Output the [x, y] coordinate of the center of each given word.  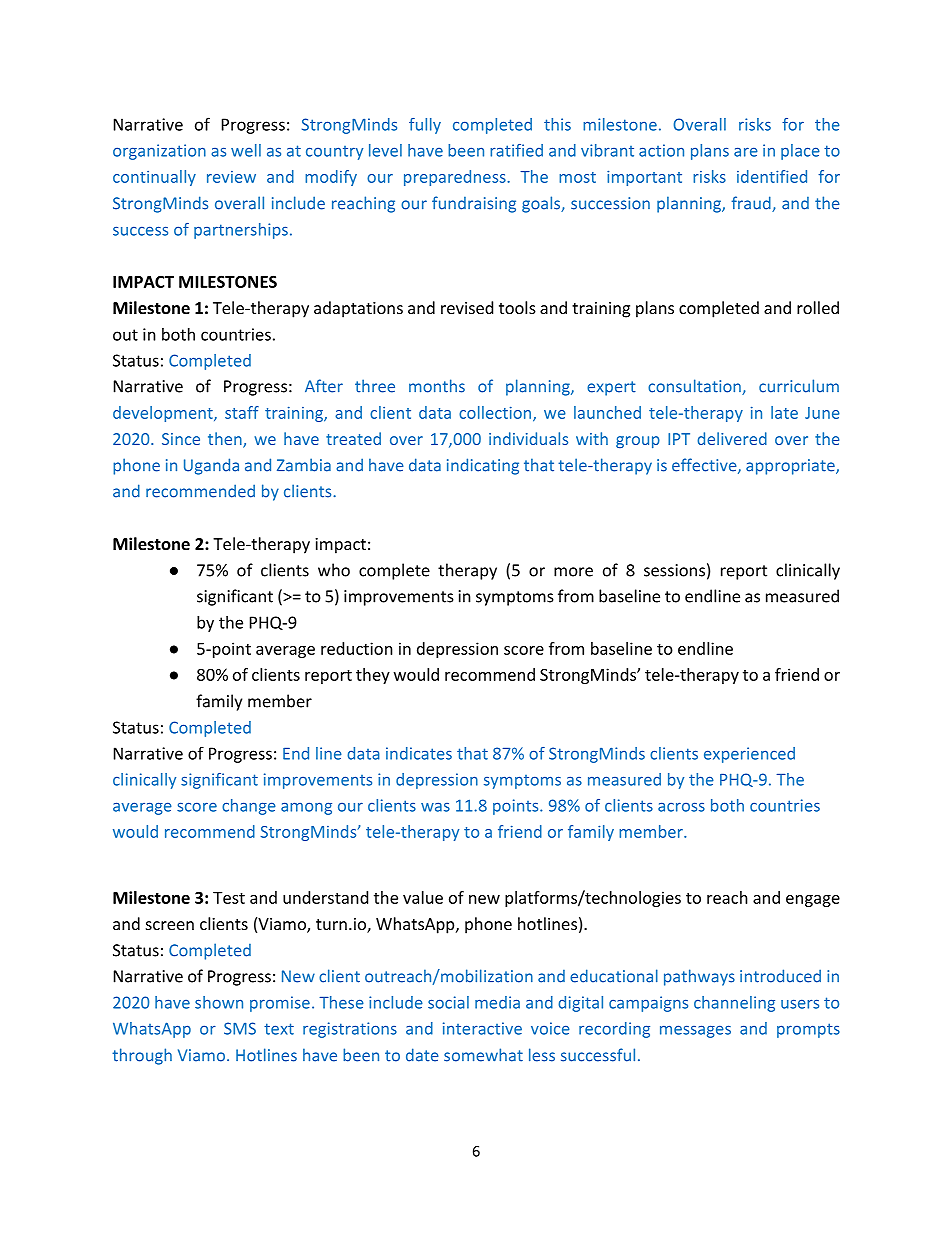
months [437, 386]
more [573, 572]
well [246, 150]
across [681, 807]
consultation [695, 387]
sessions [674, 570]
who [334, 570]
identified [772, 176]
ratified [516, 150]
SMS [240, 1028]
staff [242, 412]
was [435, 807]
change [249, 807]
